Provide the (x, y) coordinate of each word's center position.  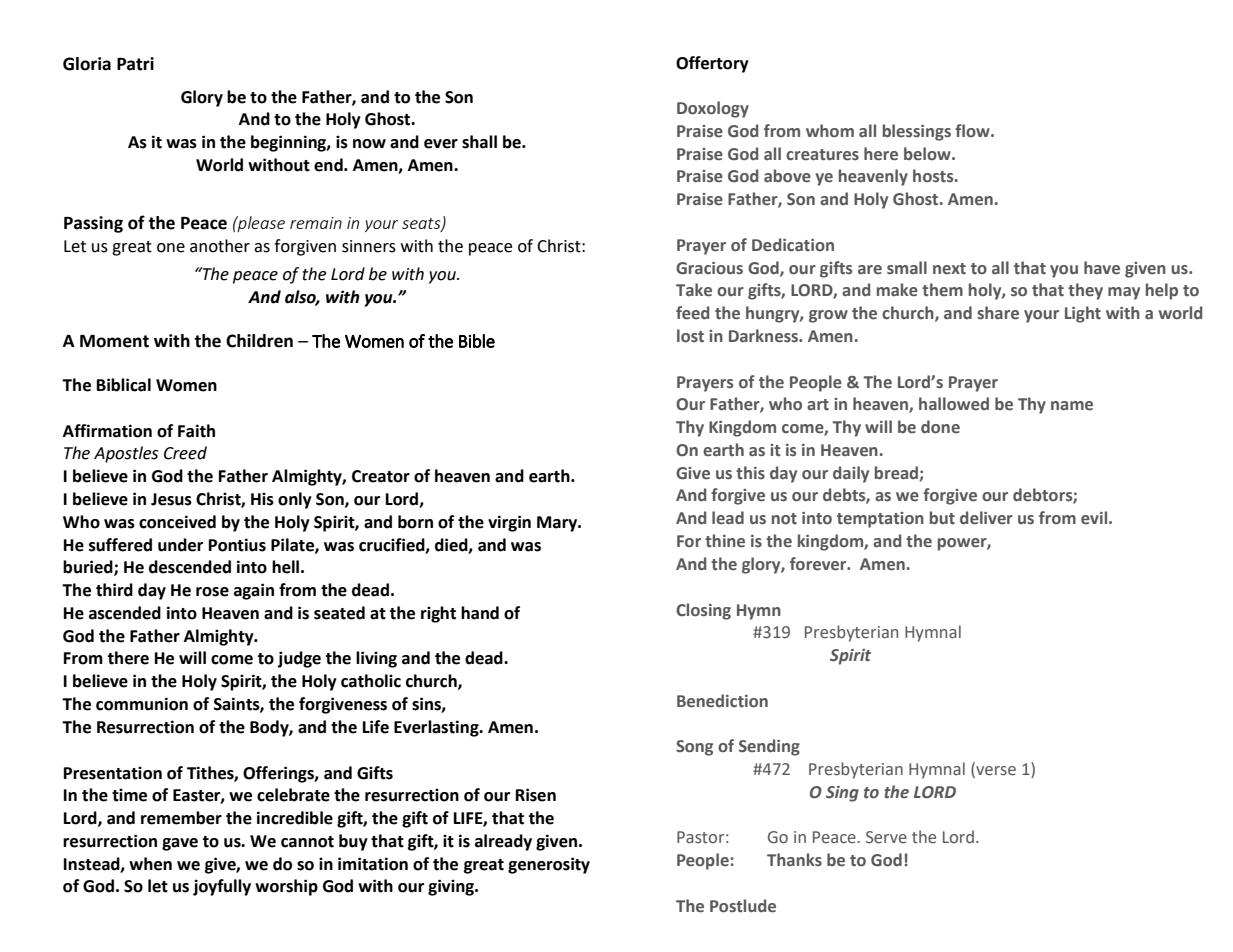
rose (212, 592)
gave (180, 844)
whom (830, 131)
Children (259, 341)
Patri (135, 64)
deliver (986, 518)
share (998, 313)
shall (479, 142)
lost (690, 336)
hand (480, 613)
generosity (549, 865)
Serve (886, 837)
